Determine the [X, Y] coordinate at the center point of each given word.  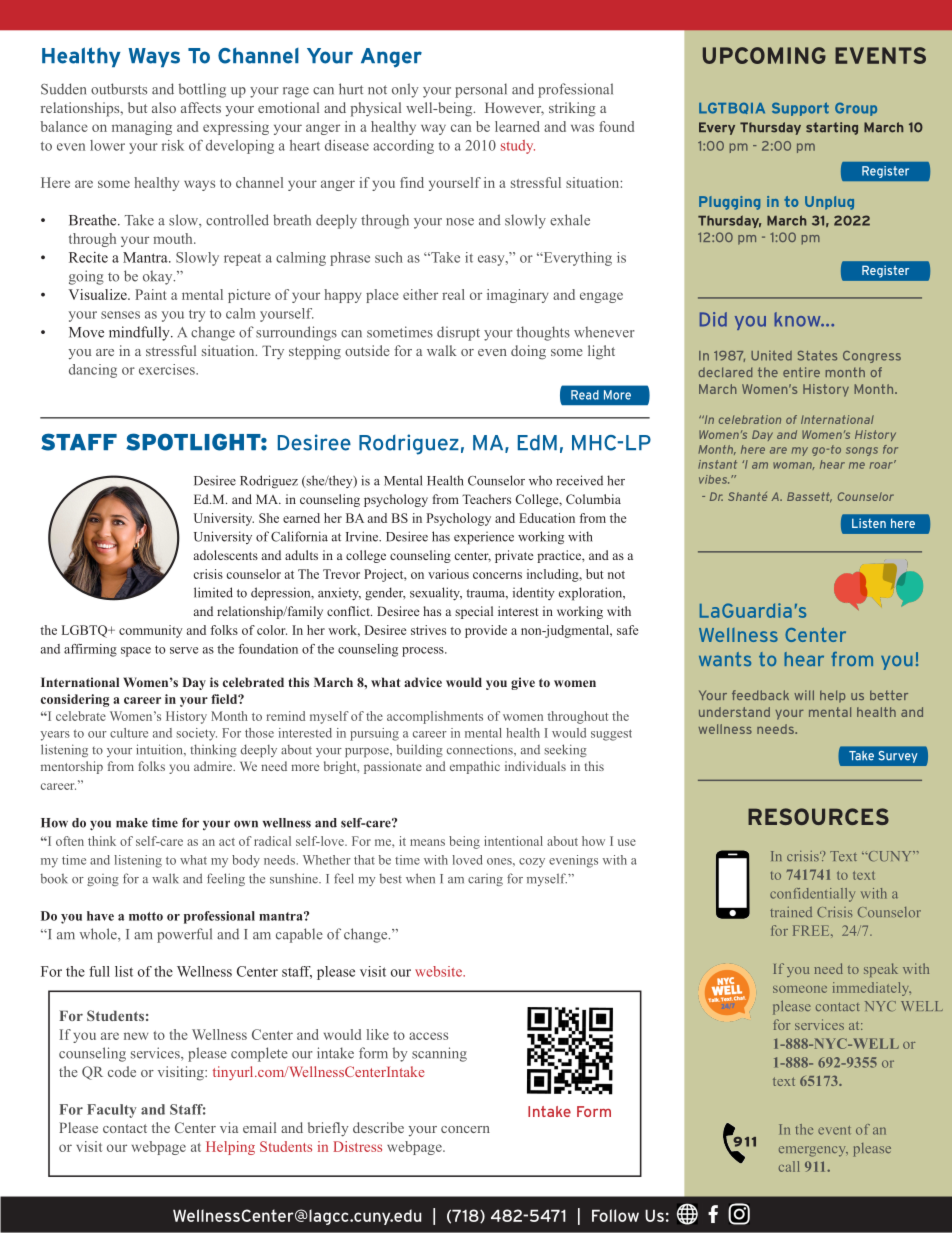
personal [481, 90]
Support [800, 109]
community [151, 631]
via [229, 1127]
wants [725, 659]
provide [486, 631]
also [164, 107]
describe [378, 1127]
